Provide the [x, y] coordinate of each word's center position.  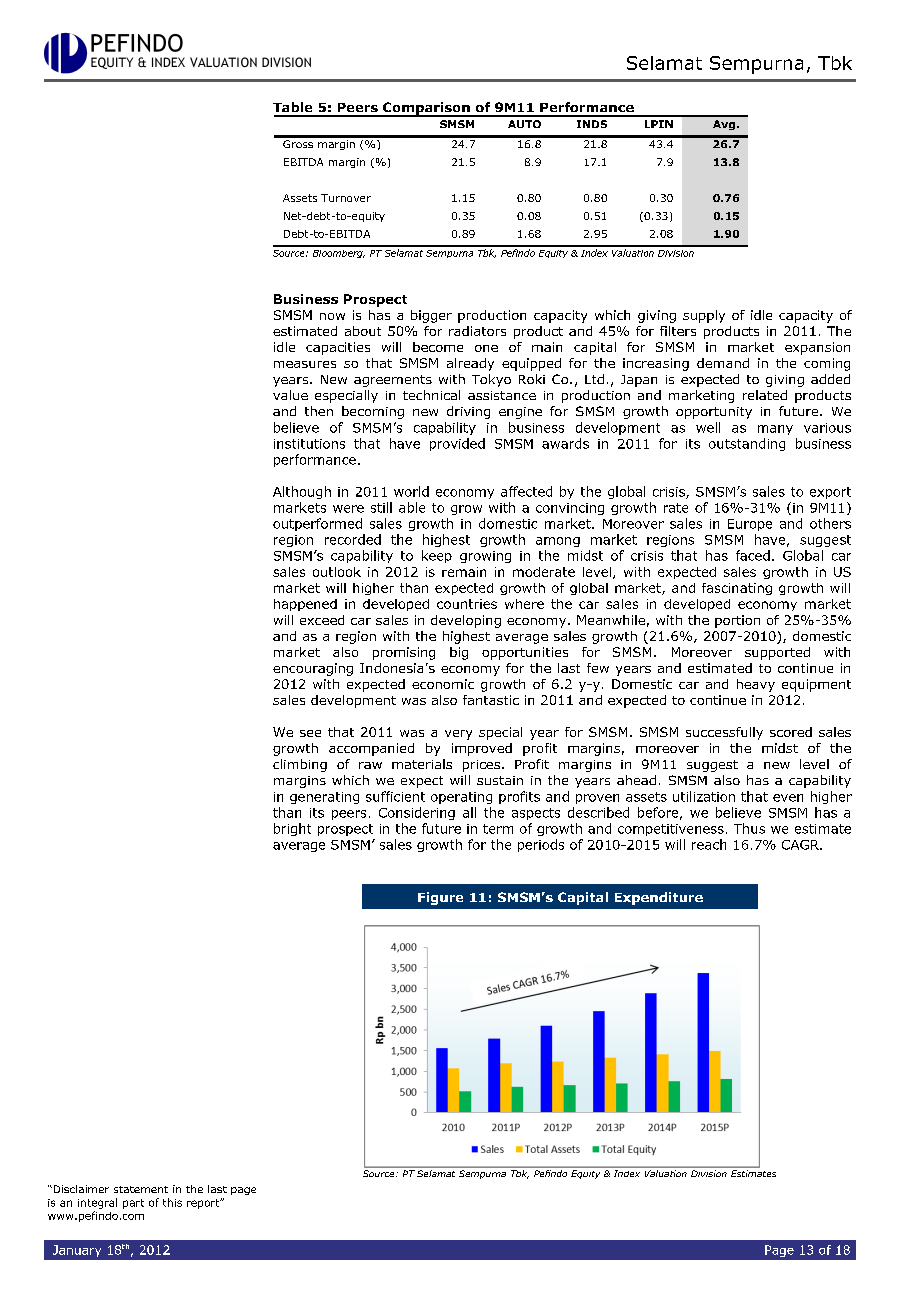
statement [141, 1189]
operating [461, 798]
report [204, 1203]
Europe [750, 525]
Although [302, 492]
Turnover [346, 198]
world [411, 491]
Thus [749, 828]
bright [292, 829]
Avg [724, 125]
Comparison [426, 109]
